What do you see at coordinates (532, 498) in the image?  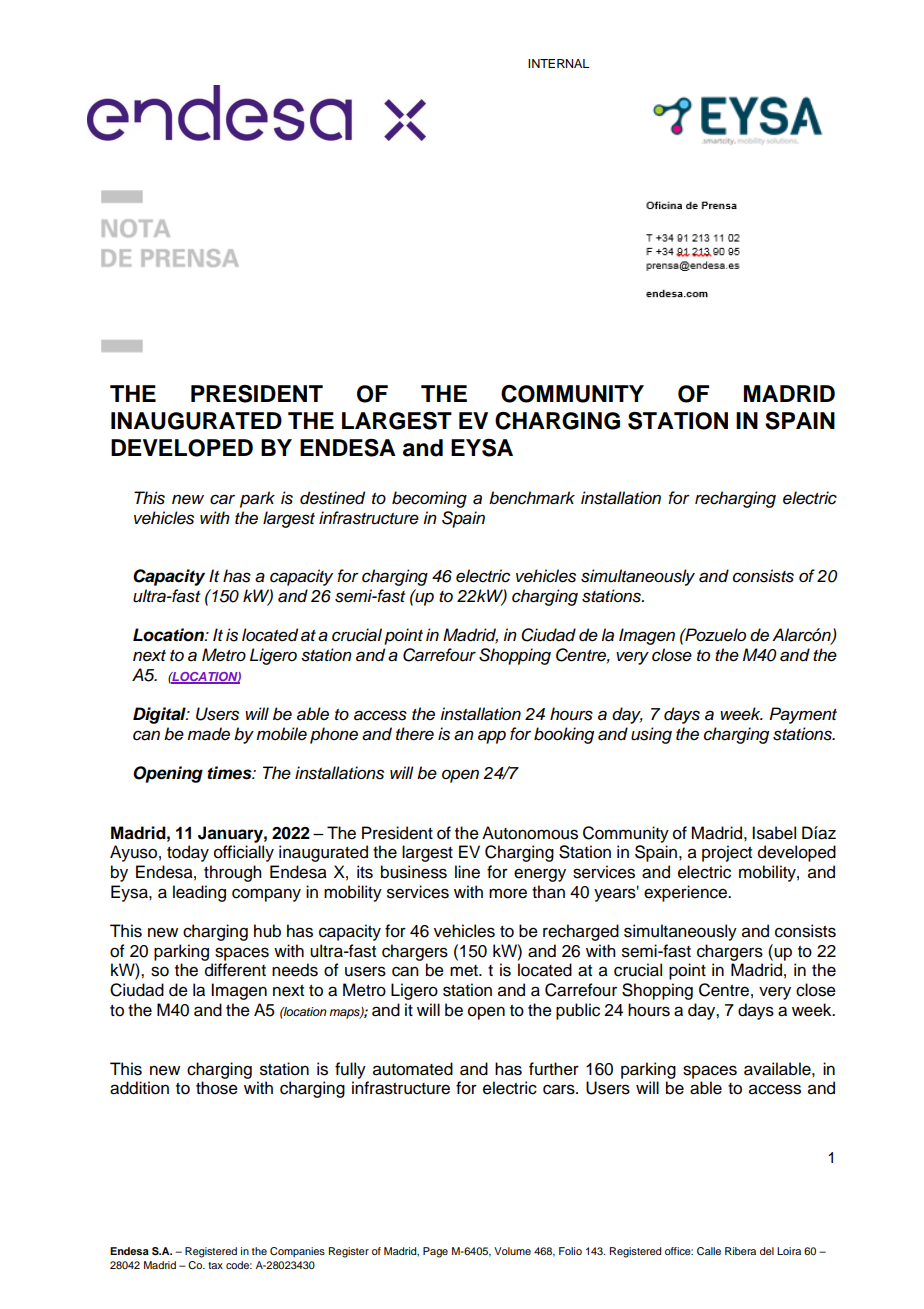 I see `benchmark` at bounding box center [532, 498].
